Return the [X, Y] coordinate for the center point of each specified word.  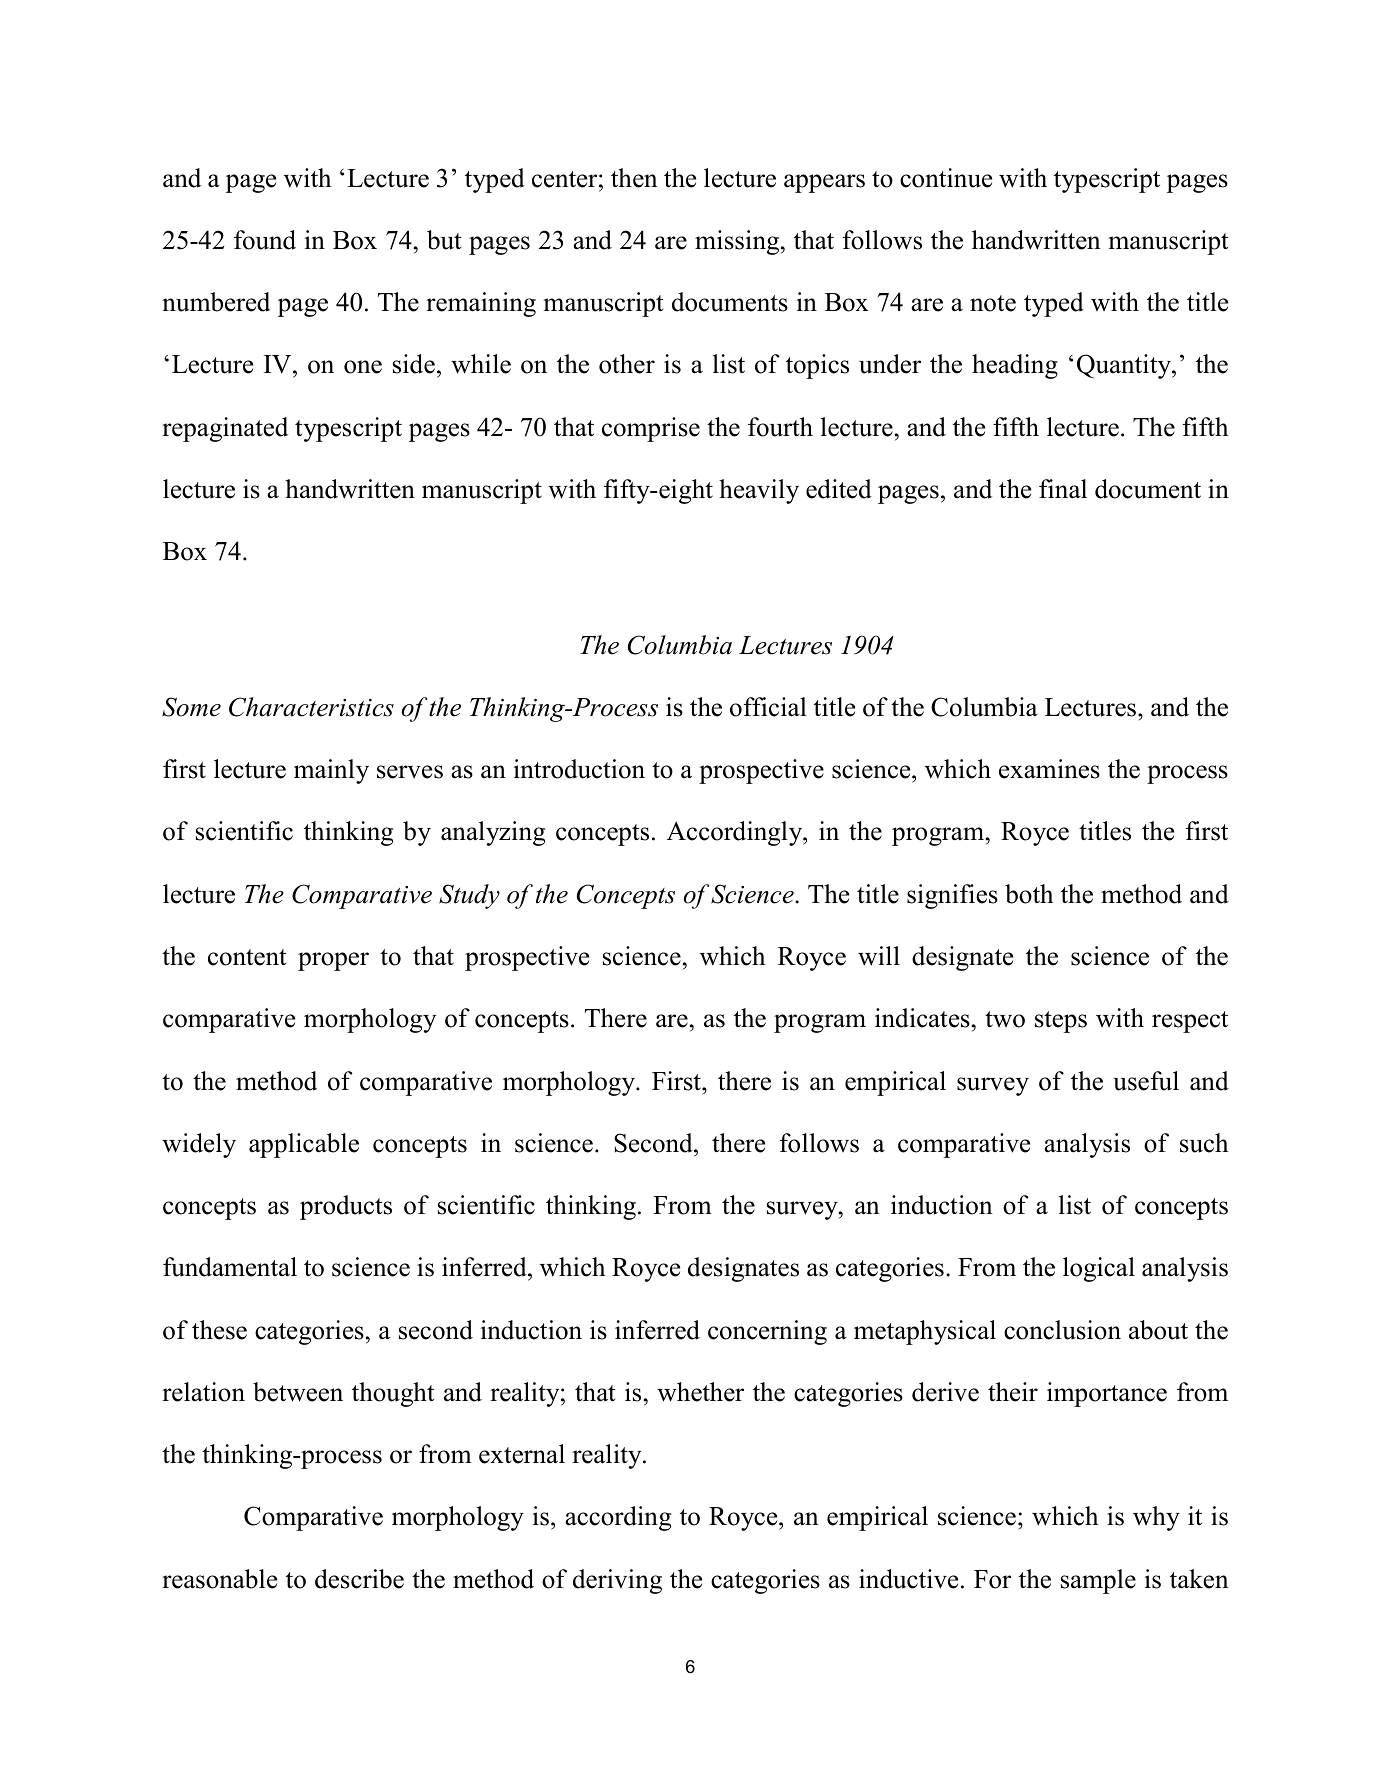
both [1029, 894]
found [265, 240]
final [1063, 489]
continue [946, 178]
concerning [767, 1332]
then [634, 178]
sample [1098, 1581]
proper [333, 961]
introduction [579, 769]
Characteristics [311, 707]
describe [359, 1579]
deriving [617, 1581]
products [346, 1207]
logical [1099, 1269]
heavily [759, 491]
